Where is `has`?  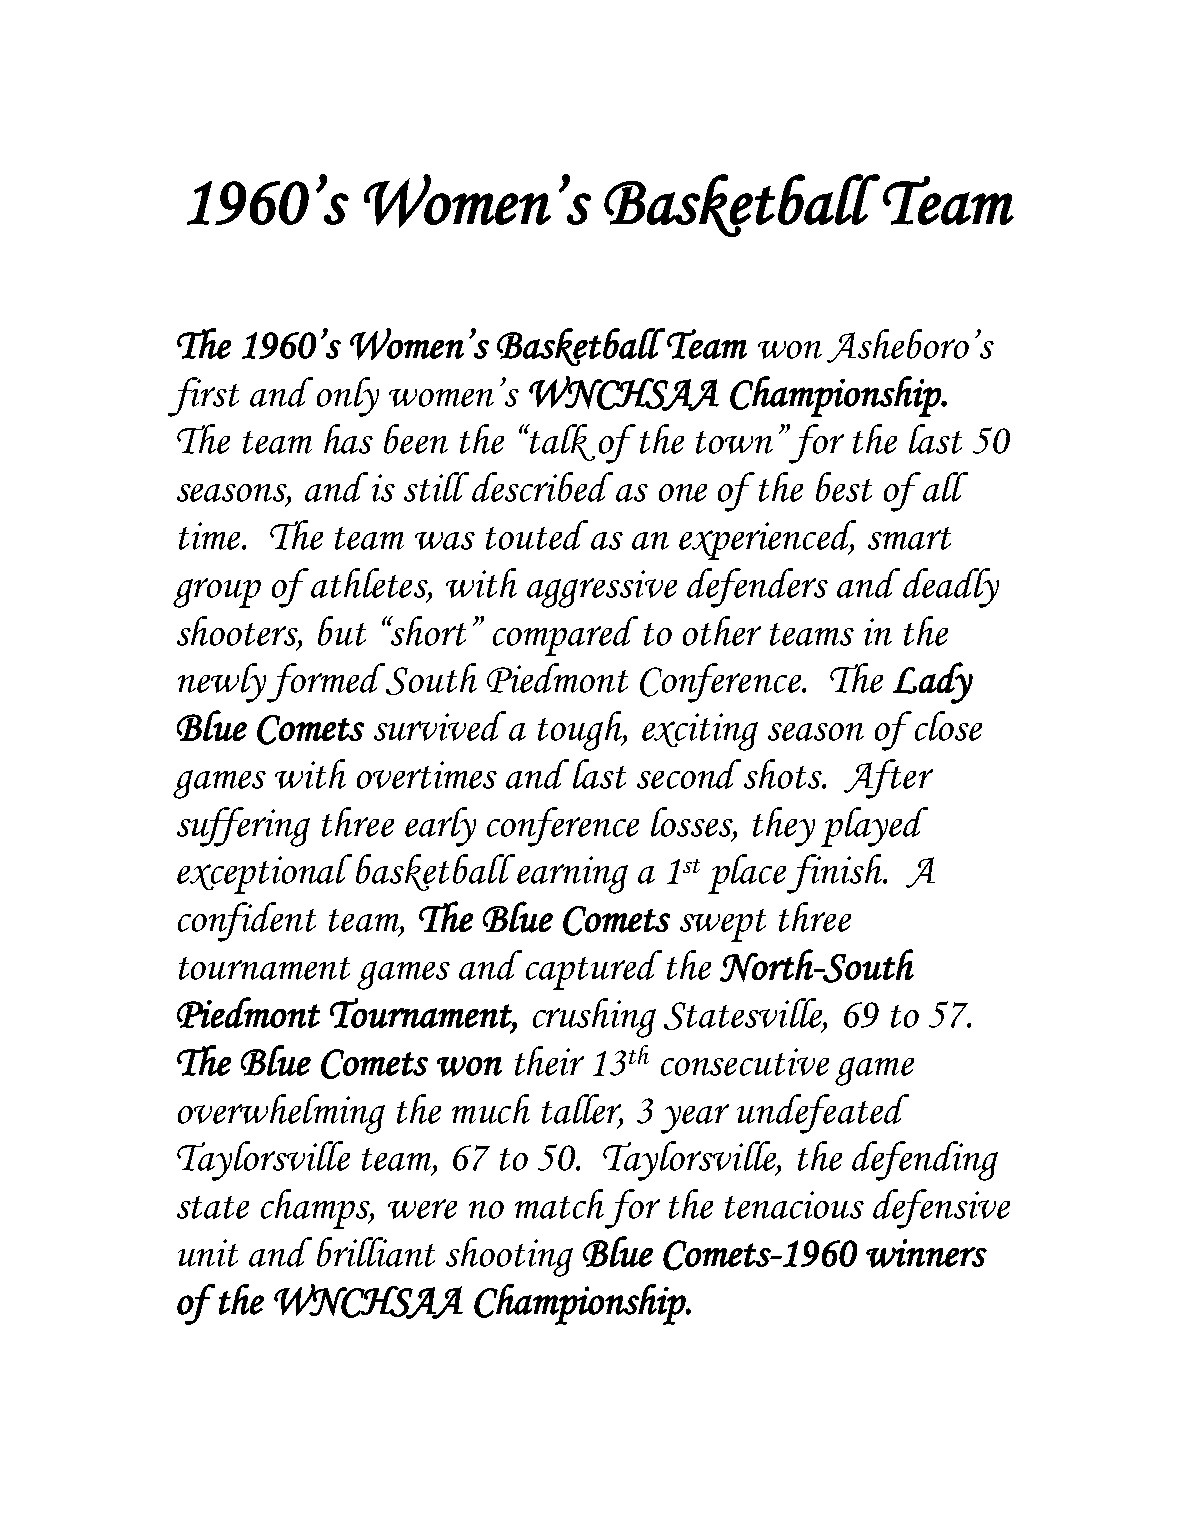
has is located at coordinates (348, 439).
